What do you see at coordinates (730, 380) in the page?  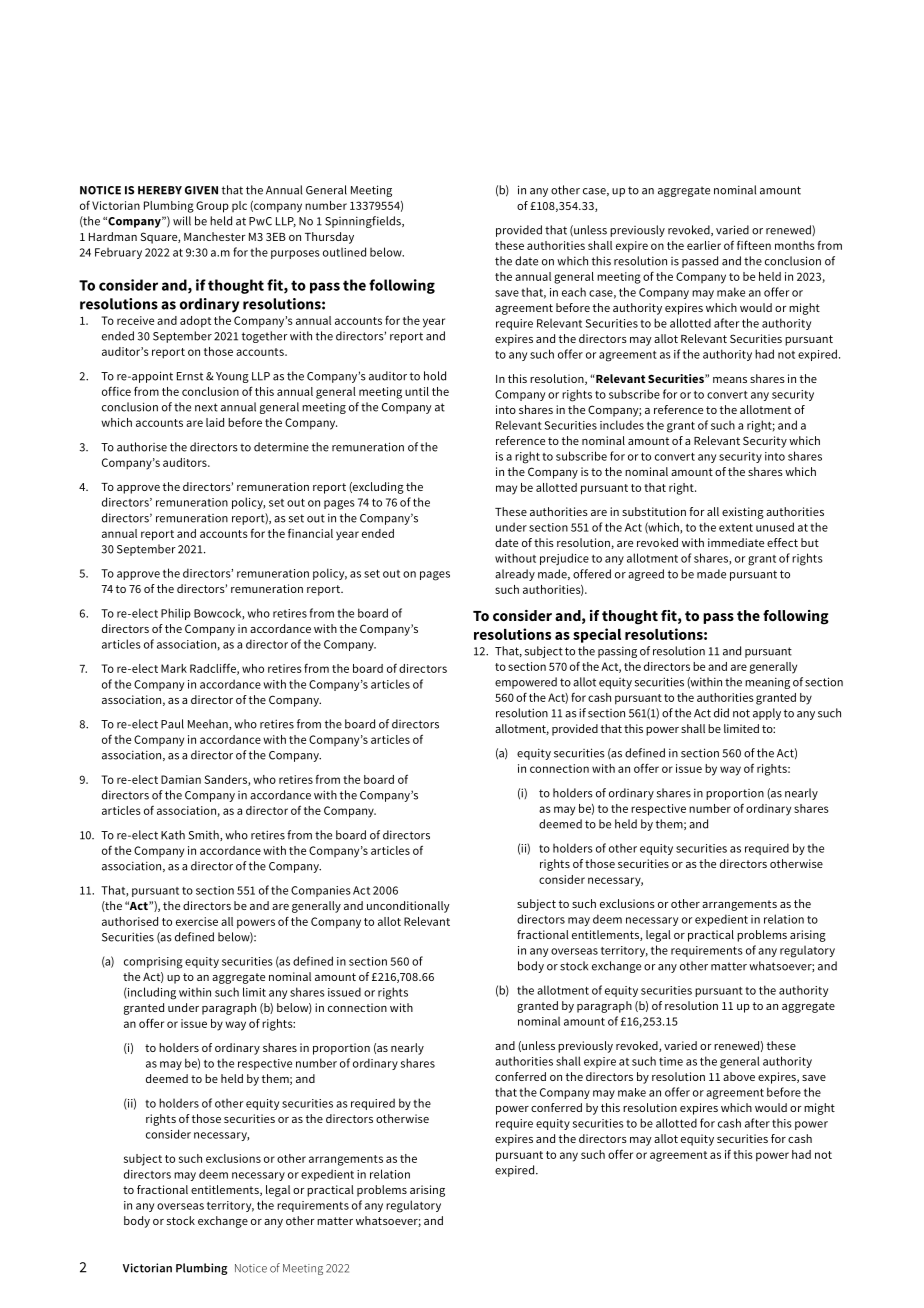 I see `means` at bounding box center [730, 380].
